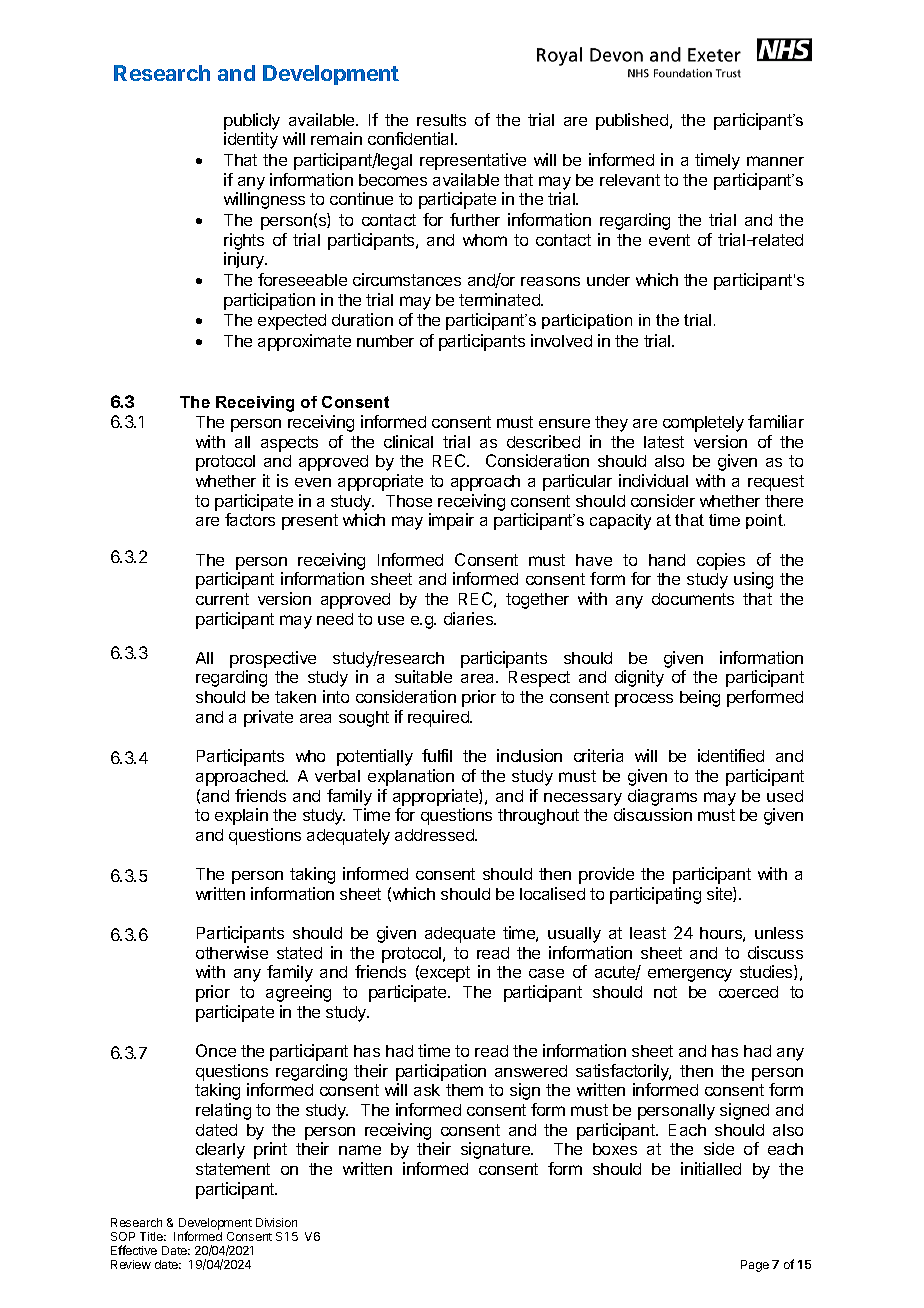 The width and height of the screenshot is (924, 1308). What do you see at coordinates (775, 161) in the screenshot?
I see `manner` at bounding box center [775, 161].
